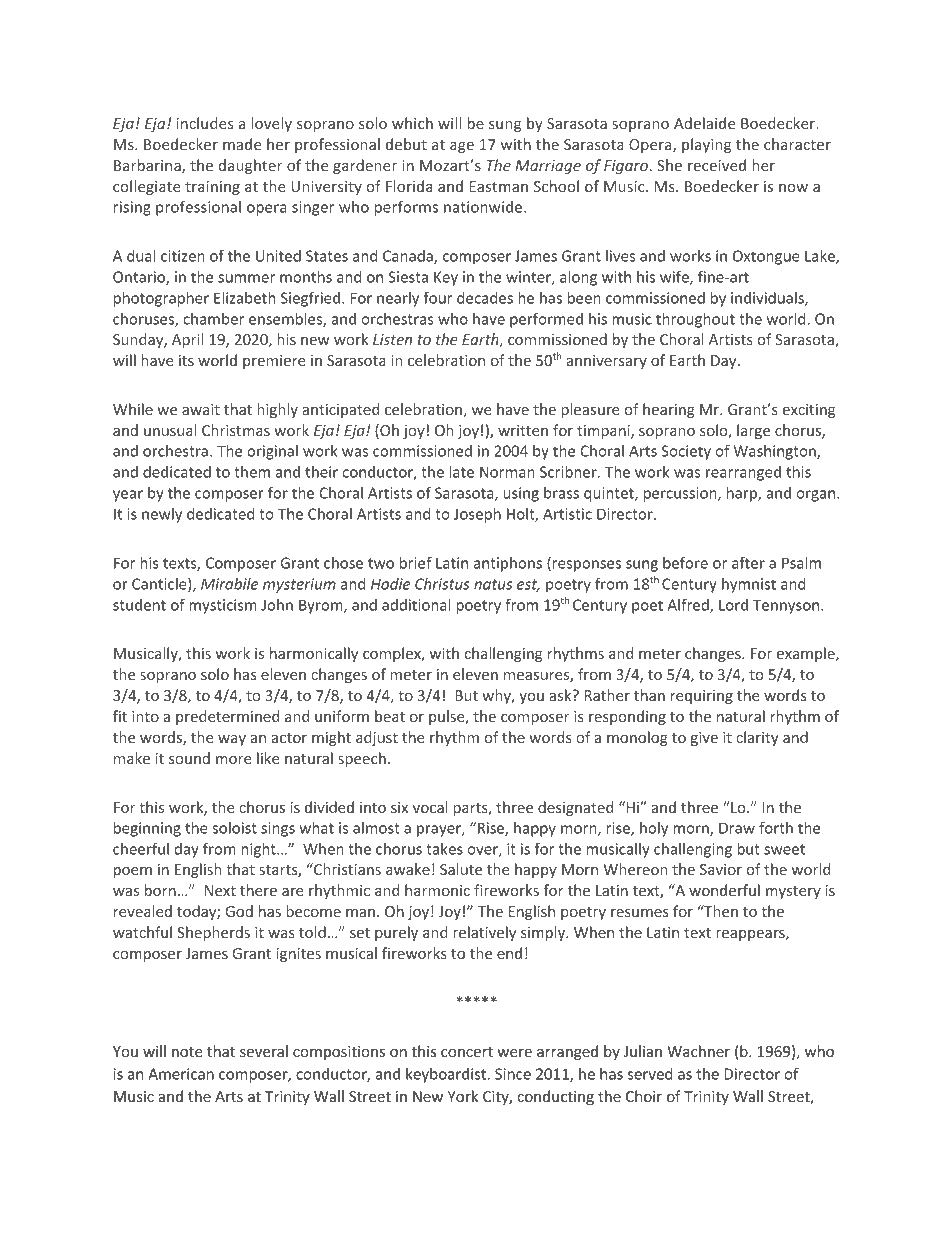  What do you see at coordinates (717, 165) in the page?
I see `received` at bounding box center [717, 165].
